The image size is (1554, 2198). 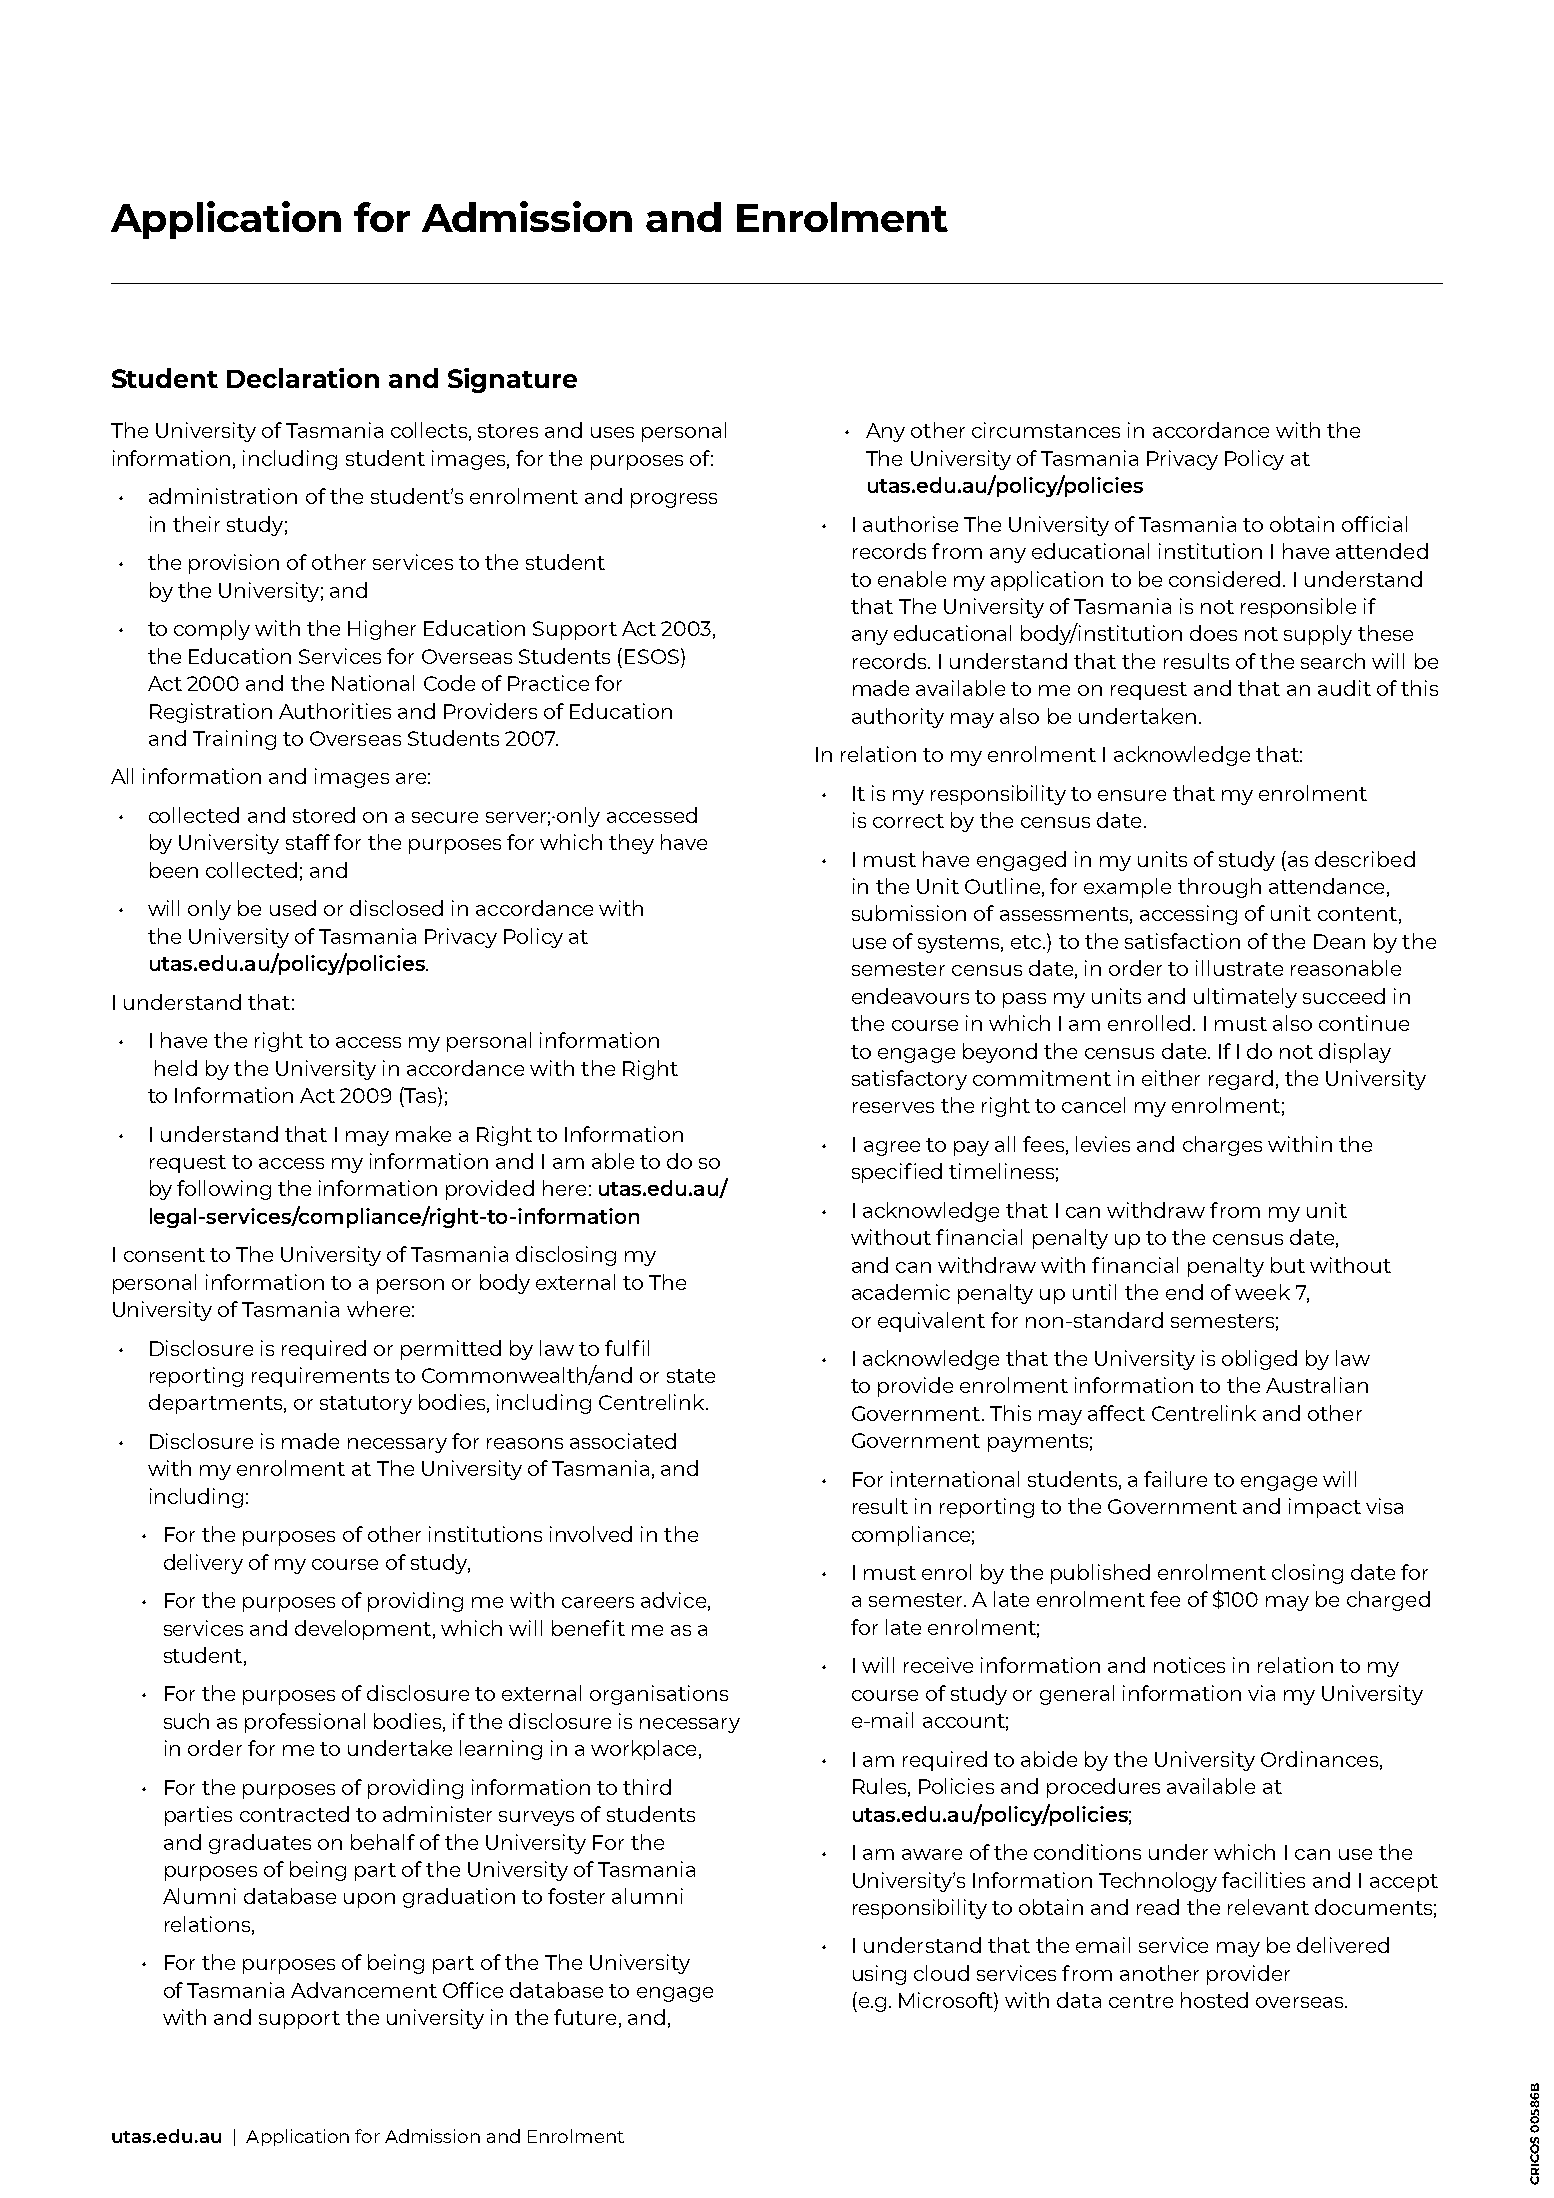 I want to click on using, so click(x=879, y=1975).
